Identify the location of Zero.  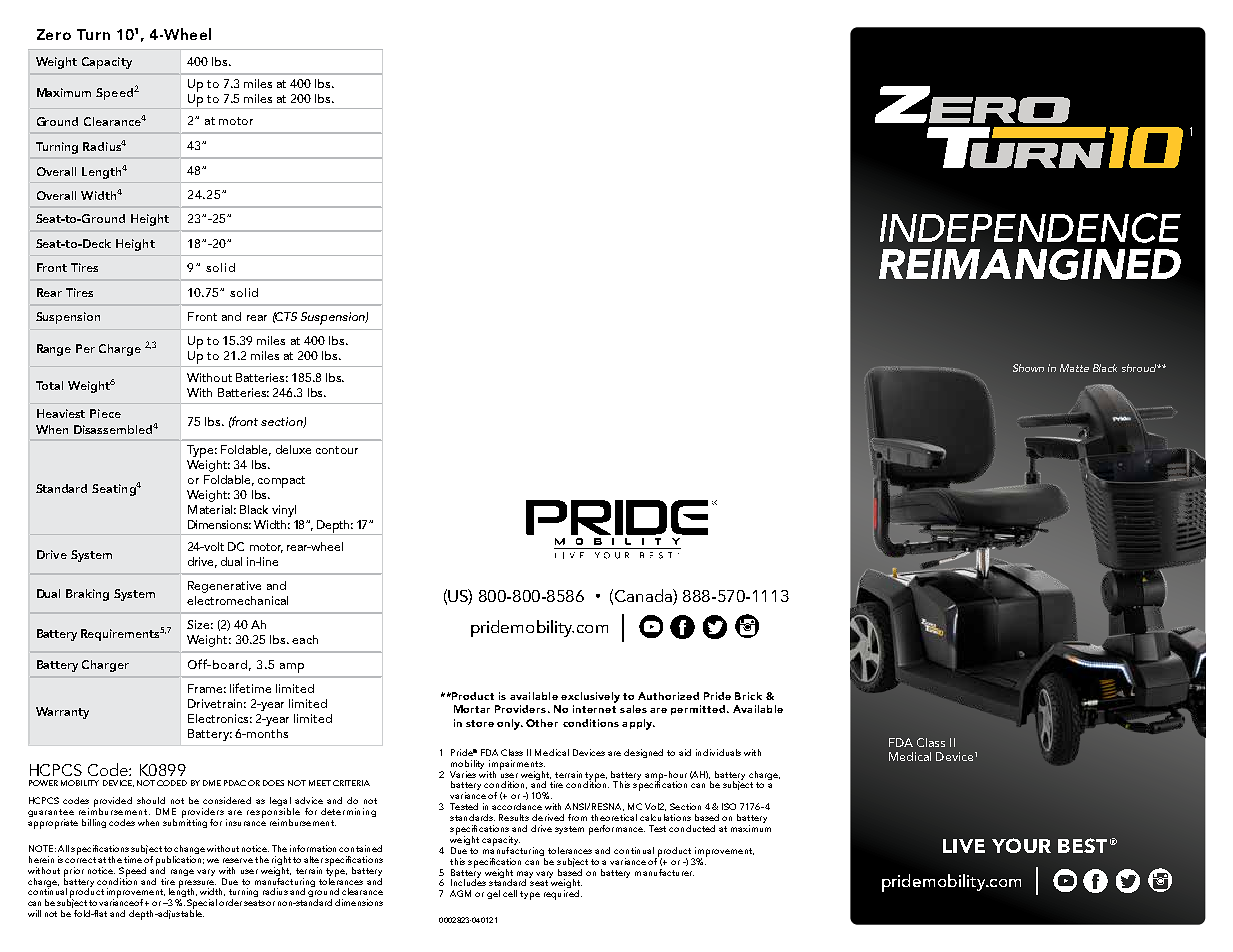
(54, 34).
